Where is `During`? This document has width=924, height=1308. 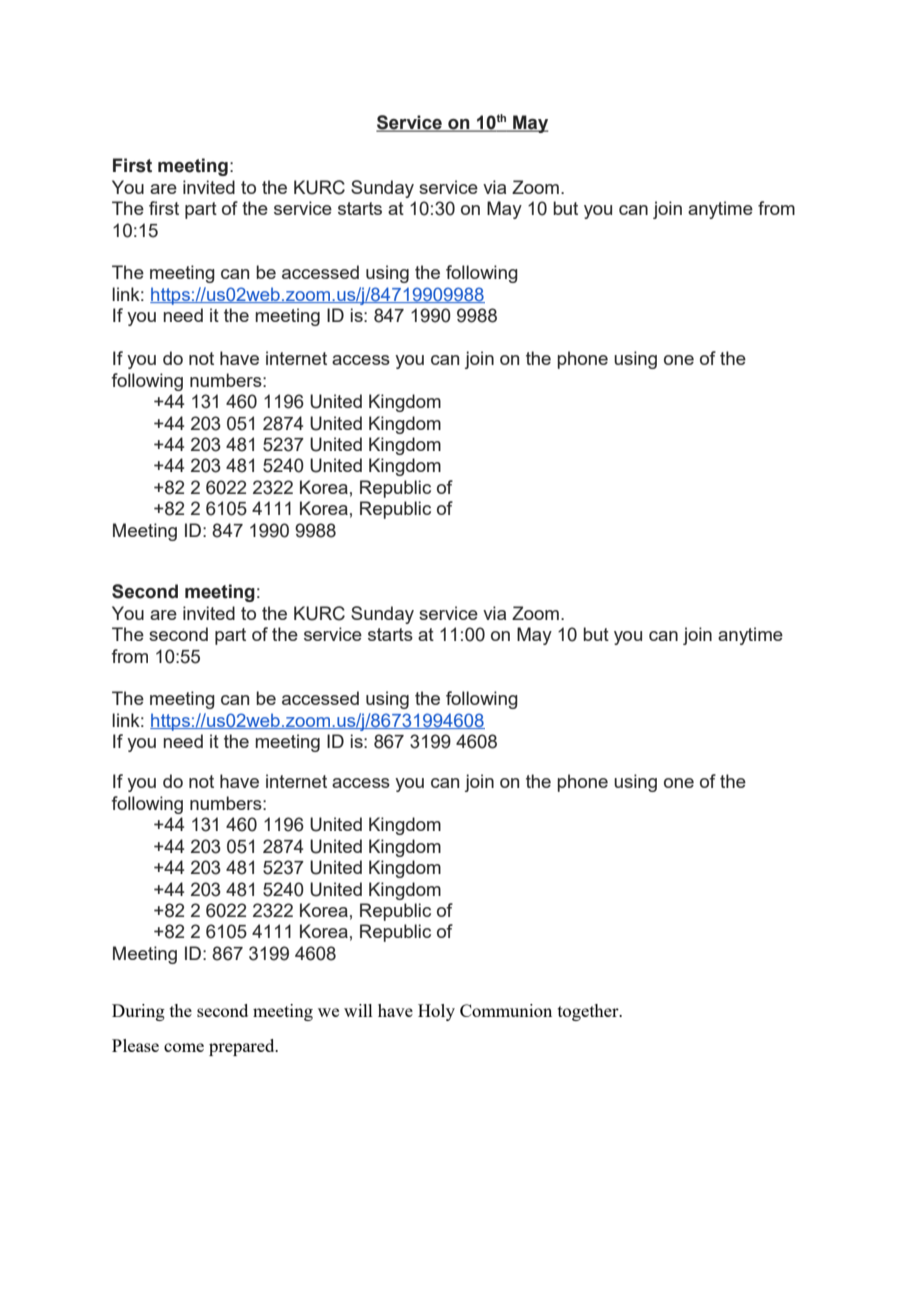 During is located at coordinates (138, 1012).
